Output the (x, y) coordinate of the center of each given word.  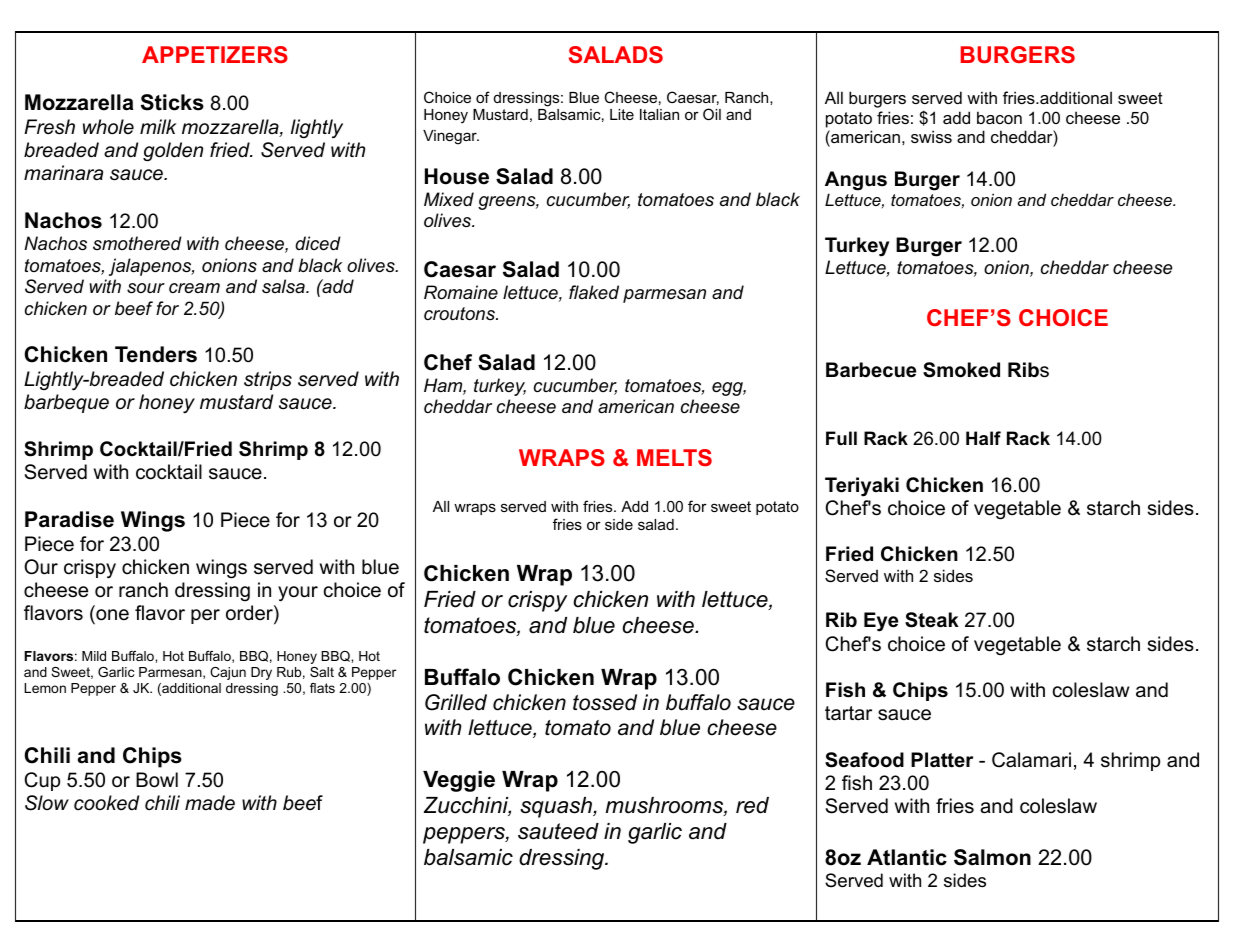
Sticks (172, 102)
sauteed (558, 831)
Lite (622, 114)
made (210, 803)
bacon (999, 117)
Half (983, 438)
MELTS (674, 457)
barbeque (66, 403)
